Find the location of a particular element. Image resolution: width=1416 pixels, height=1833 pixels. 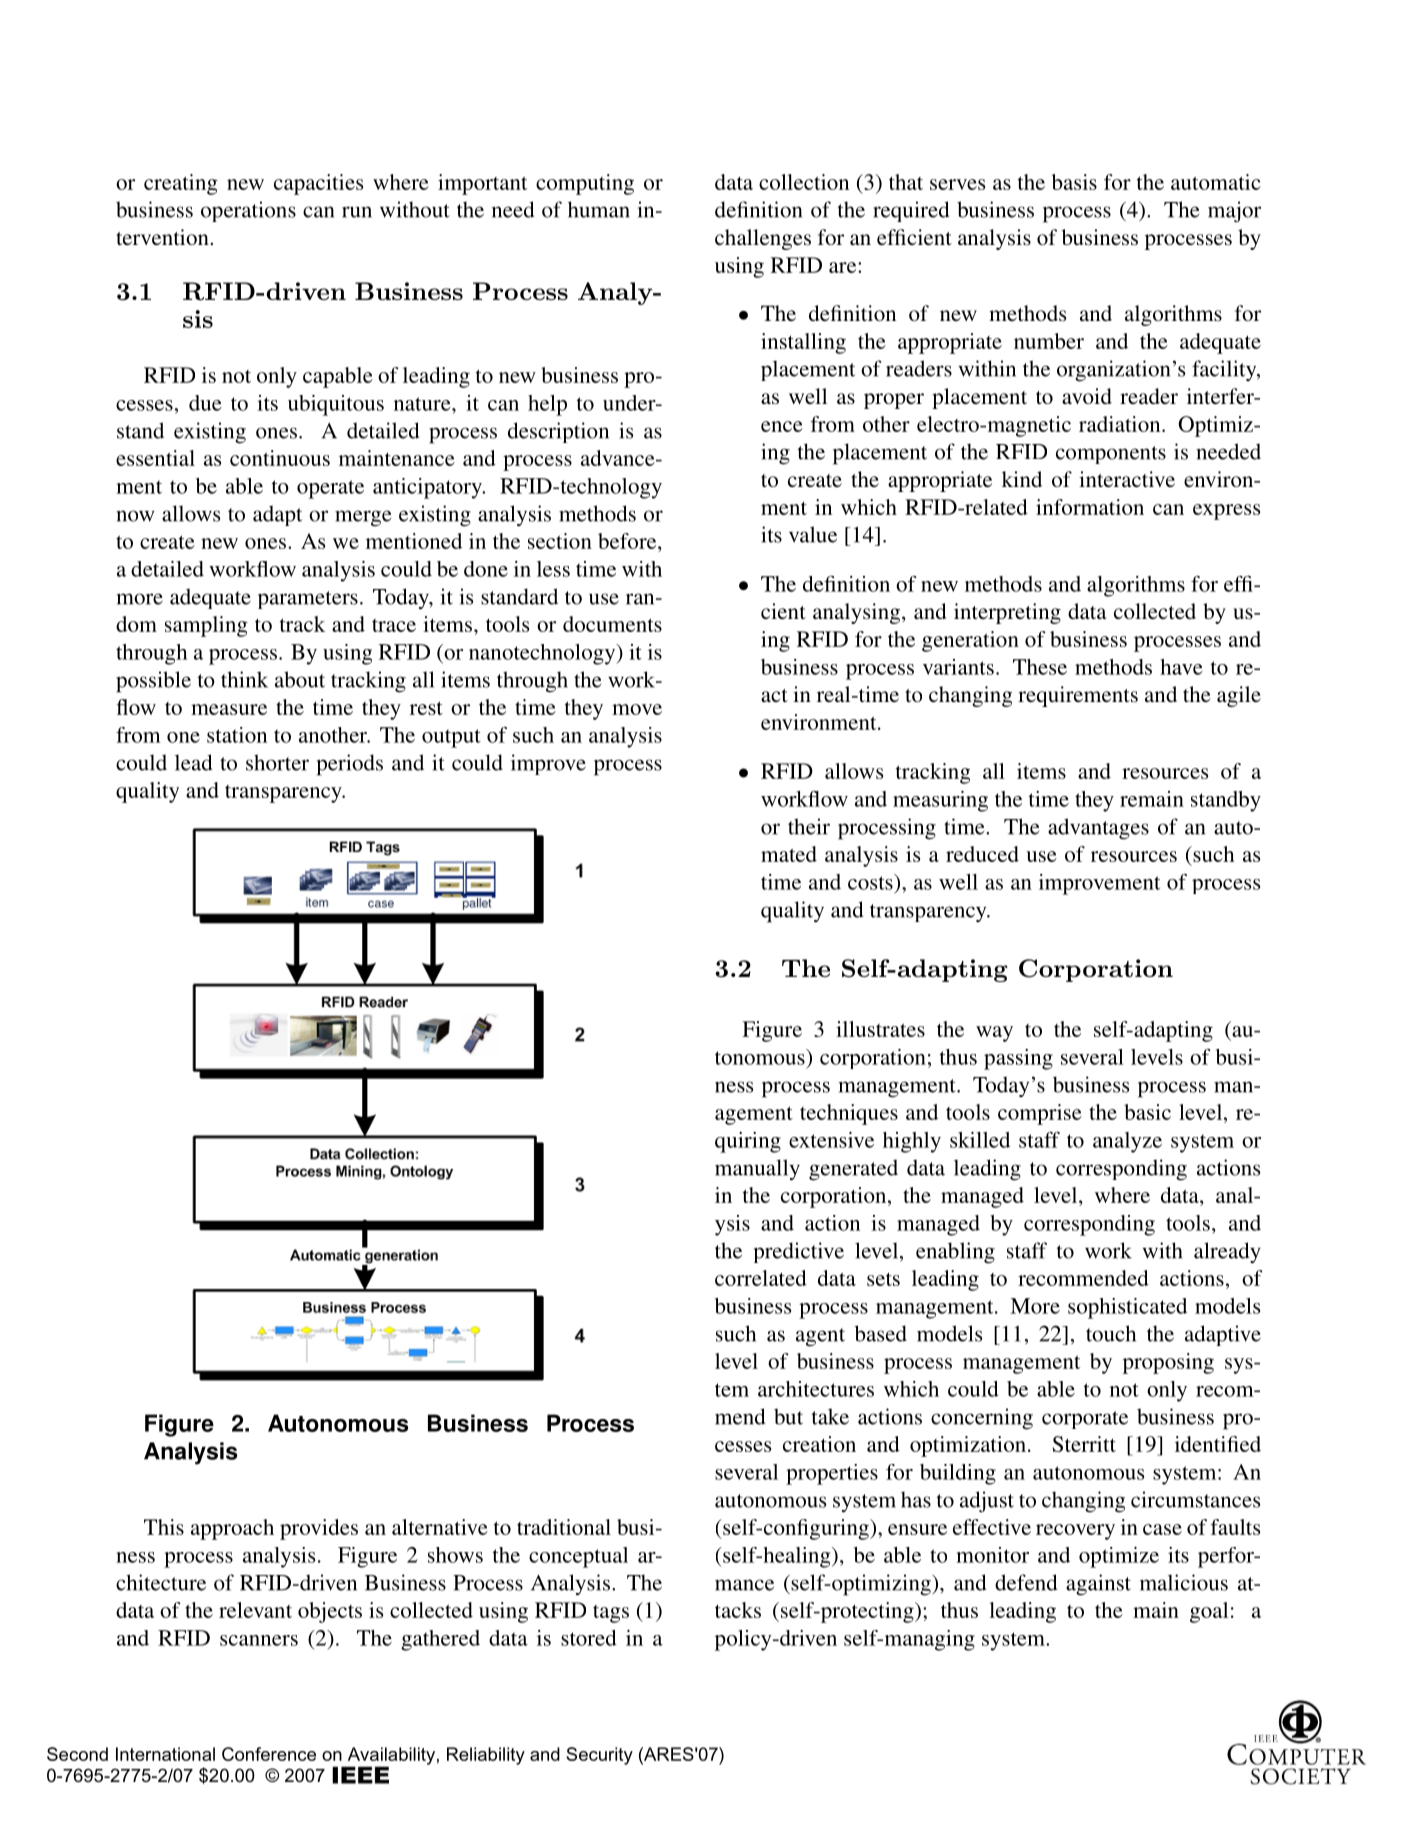

This is located at coordinates (164, 1527).
